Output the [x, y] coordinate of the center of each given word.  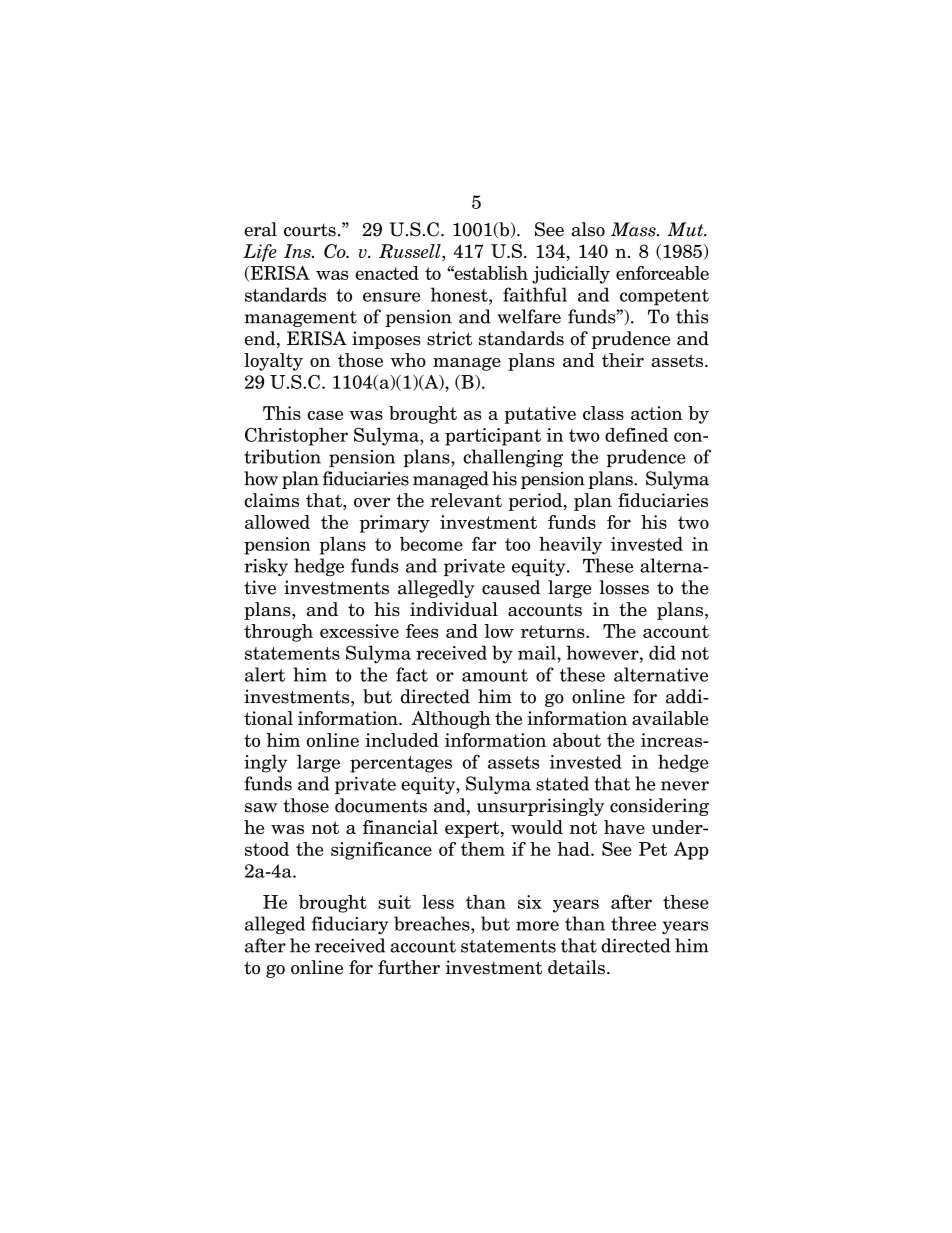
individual [454, 609]
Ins [298, 251]
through [278, 633]
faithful [535, 294]
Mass [634, 229]
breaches [433, 923]
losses [624, 587]
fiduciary [350, 925]
